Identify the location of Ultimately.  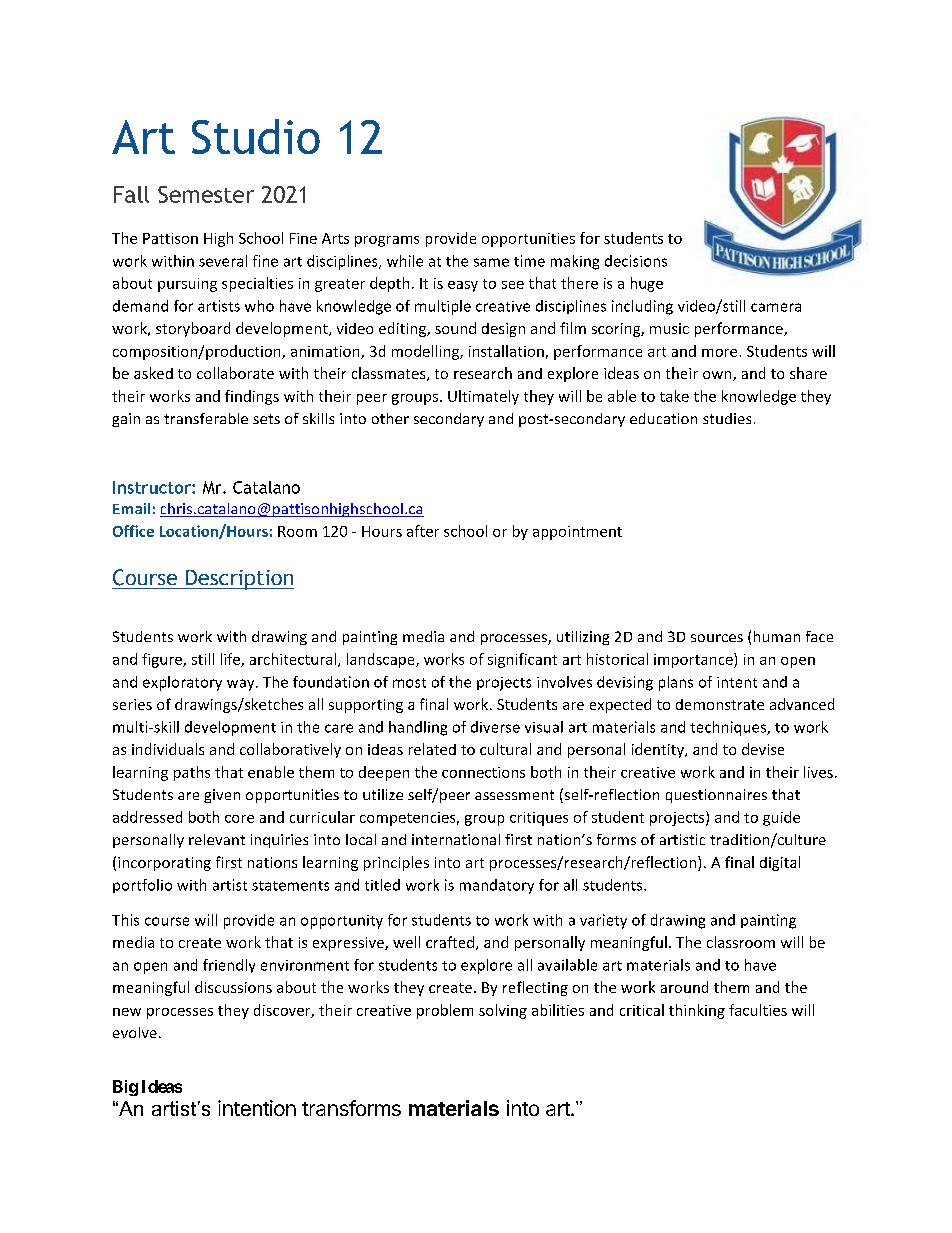
(483, 397).
